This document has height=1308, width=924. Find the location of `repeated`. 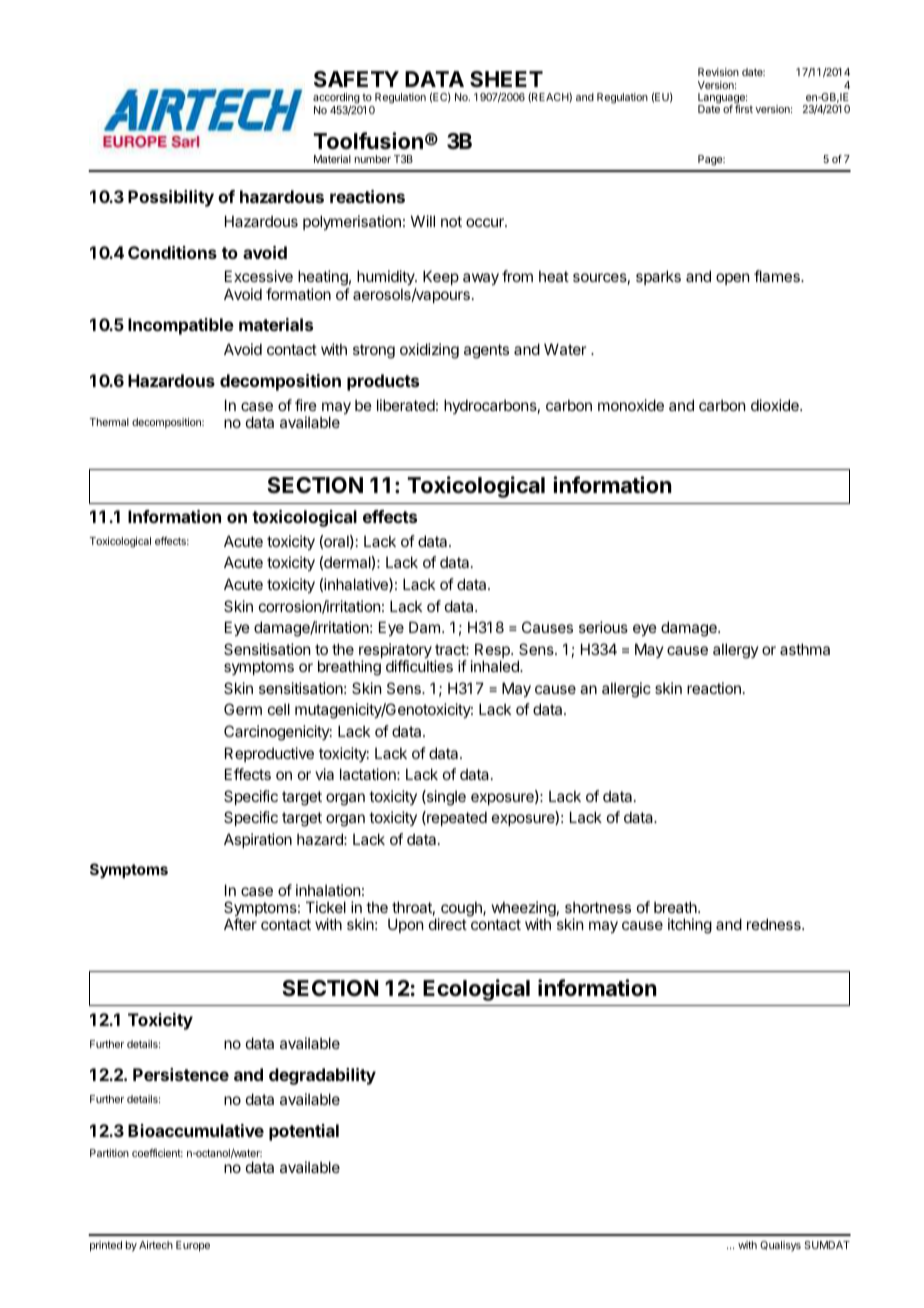

repeated is located at coordinates (456, 818).
